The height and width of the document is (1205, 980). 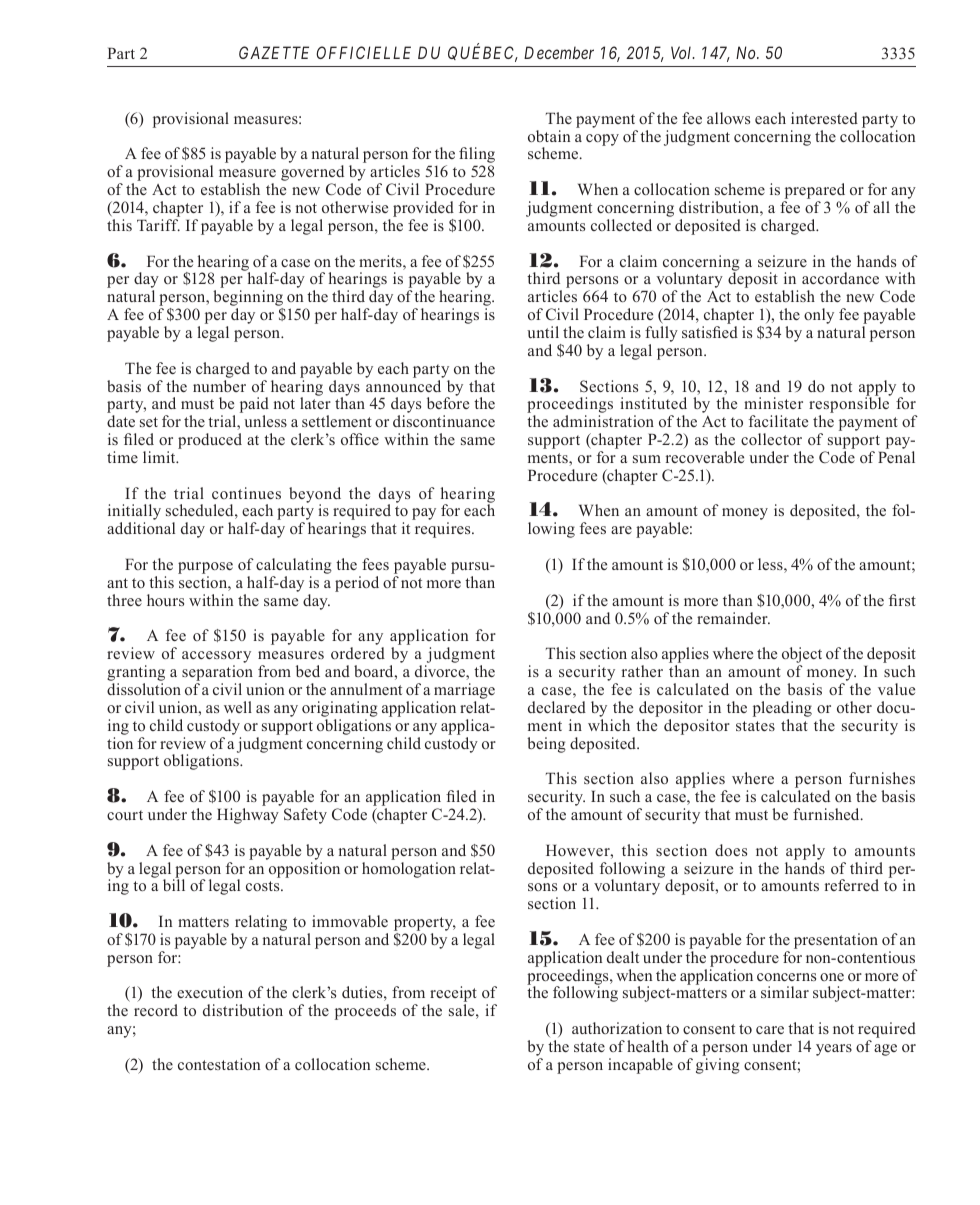 I want to click on requires, so click(x=444, y=530).
